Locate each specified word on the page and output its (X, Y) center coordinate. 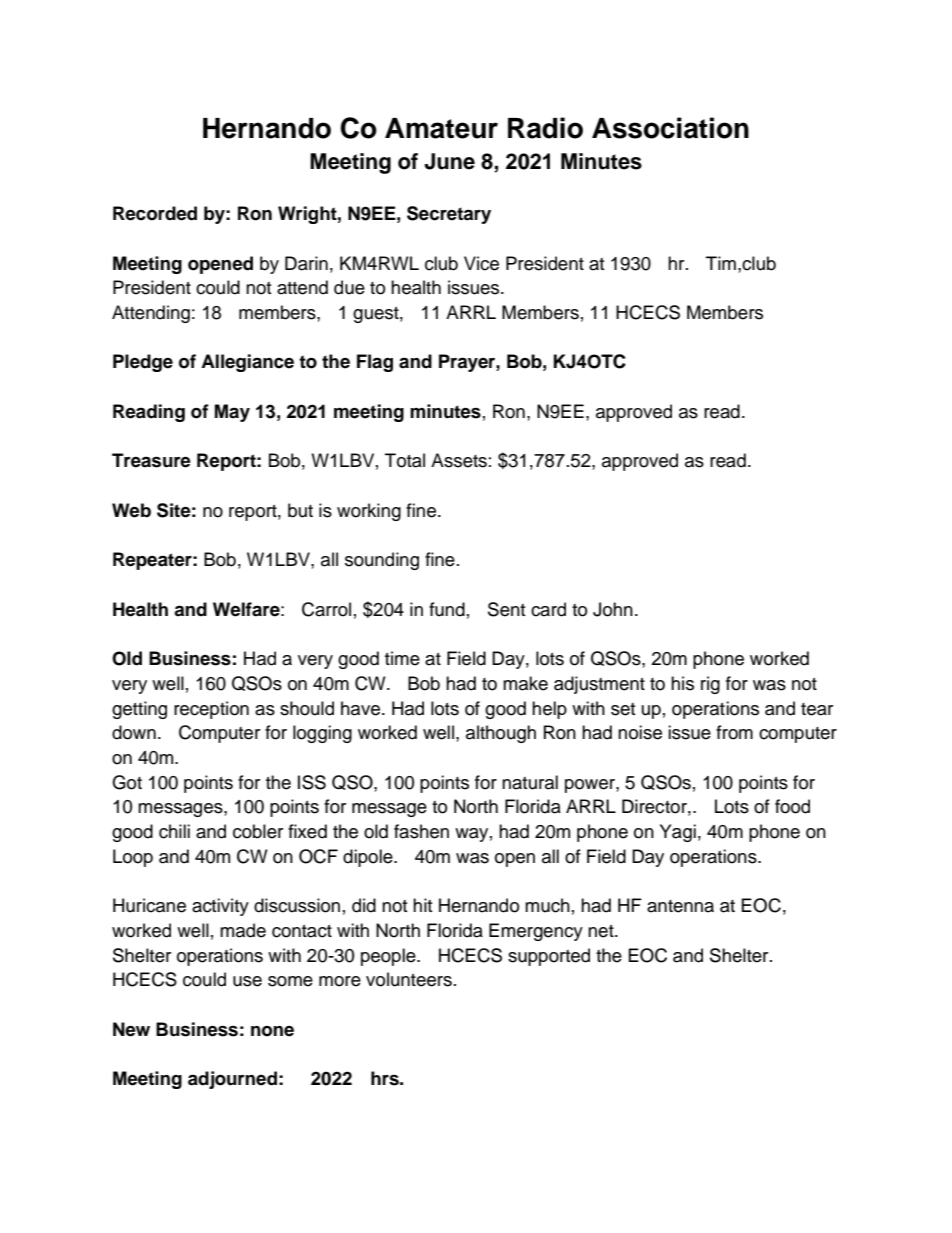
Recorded (155, 213)
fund (447, 609)
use (247, 981)
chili (174, 831)
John (613, 609)
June (449, 161)
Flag (375, 363)
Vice (481, 263)
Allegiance (247, 363)
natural (530, 782)
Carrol (326, 609)
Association (670, 128)
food (792, 806)
